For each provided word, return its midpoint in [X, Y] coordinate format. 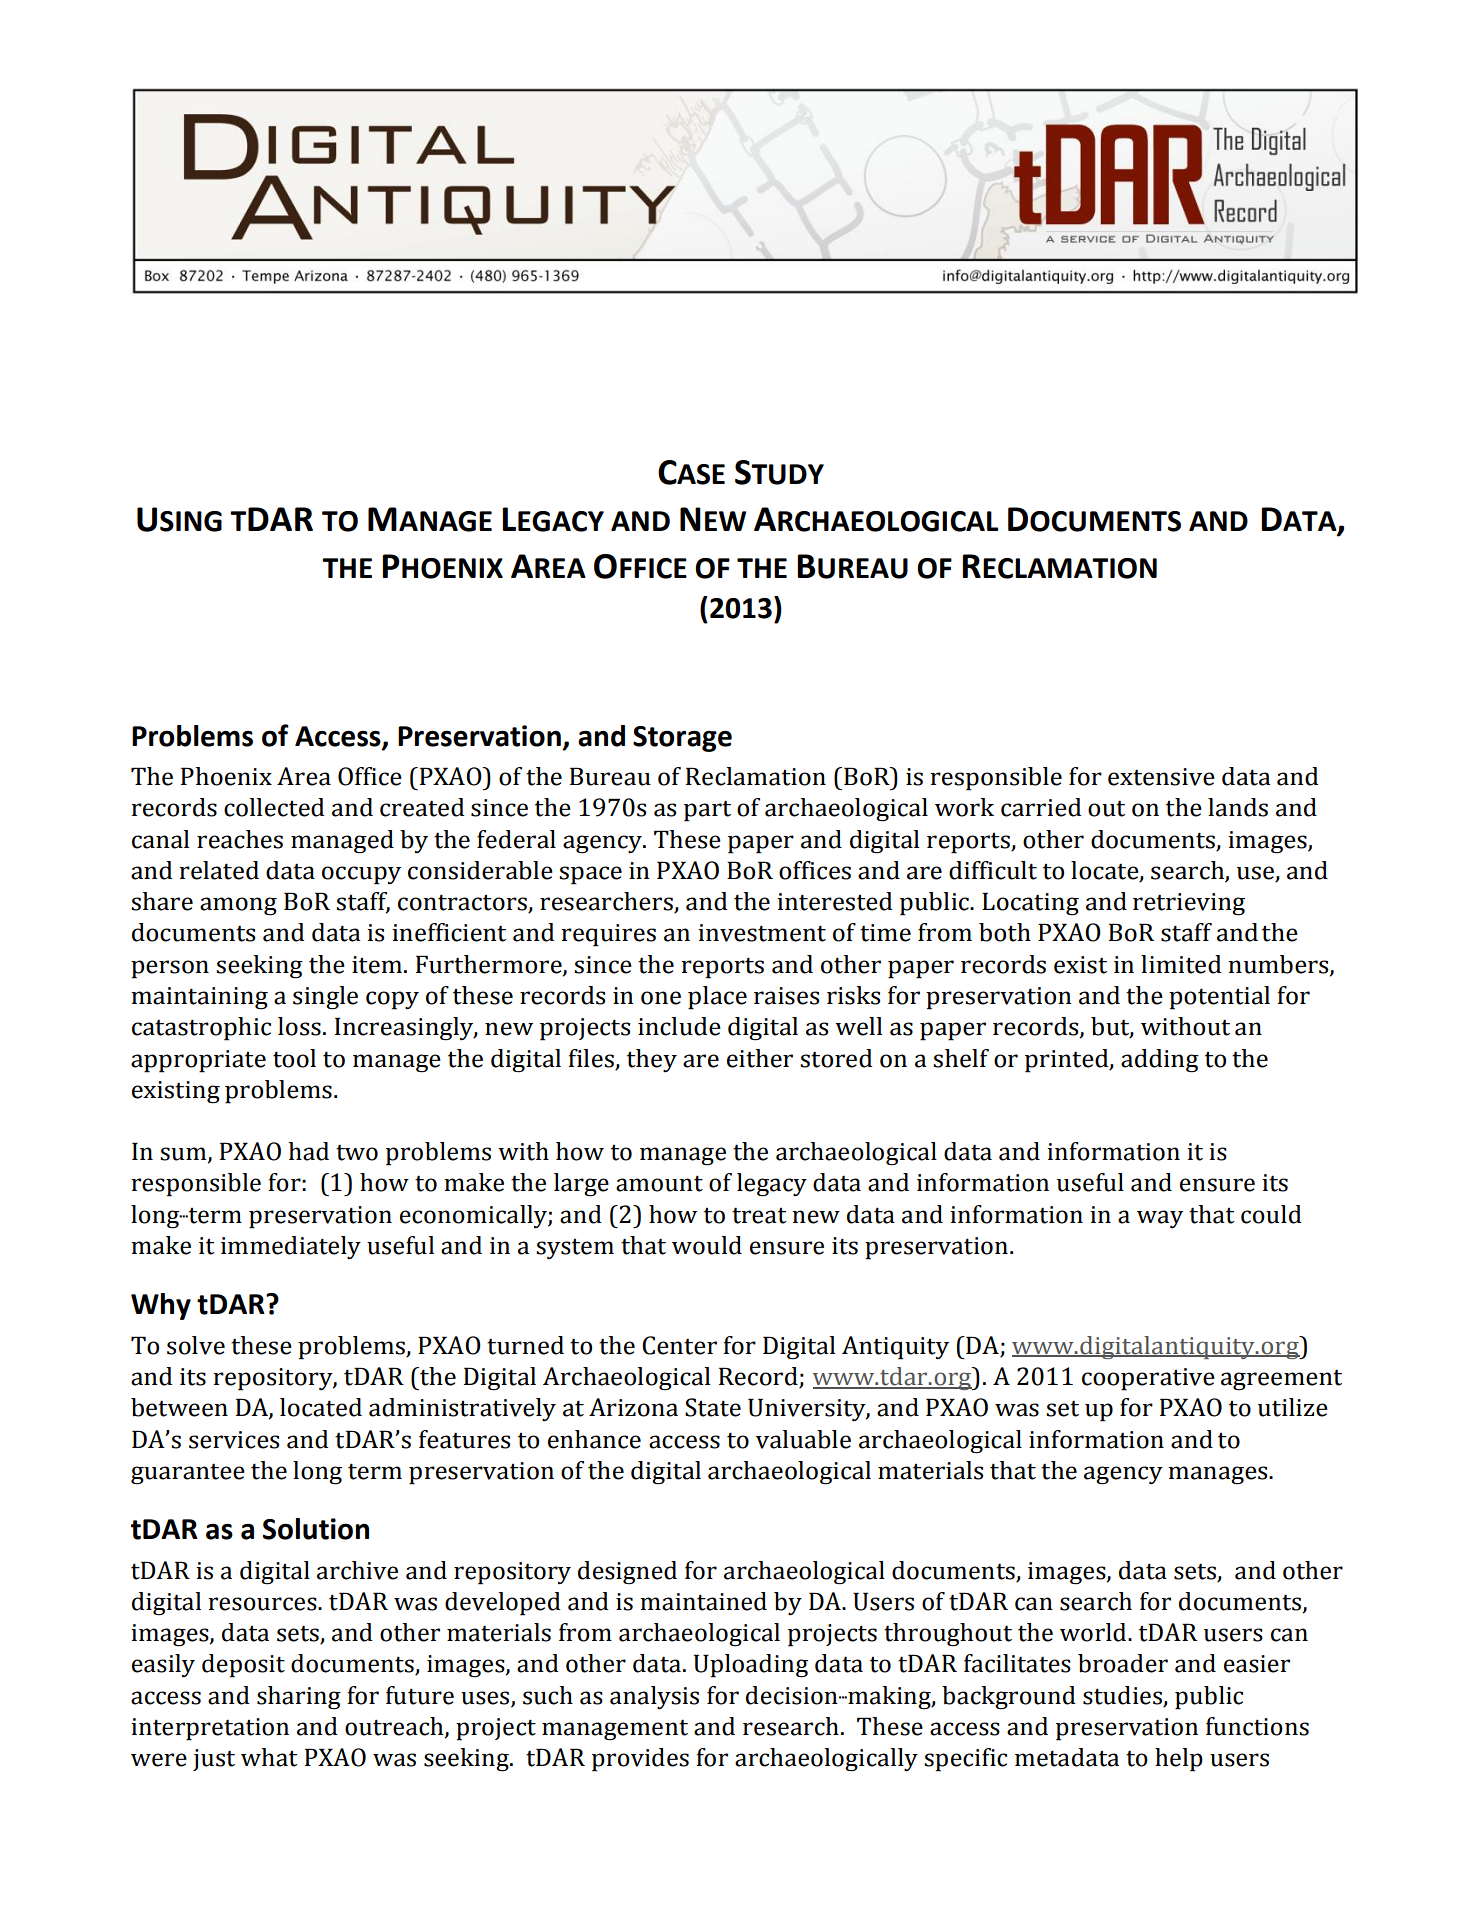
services [234, 1440]
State [713, 1407]
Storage [682, 739]
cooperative [1148, 1379]
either [760, 1058]
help [1179, 1760]
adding [1160, 1061]
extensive [1161, 777]
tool [294, 1058]
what [269, 1757]
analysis [654, 1697]
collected [274, 807]
